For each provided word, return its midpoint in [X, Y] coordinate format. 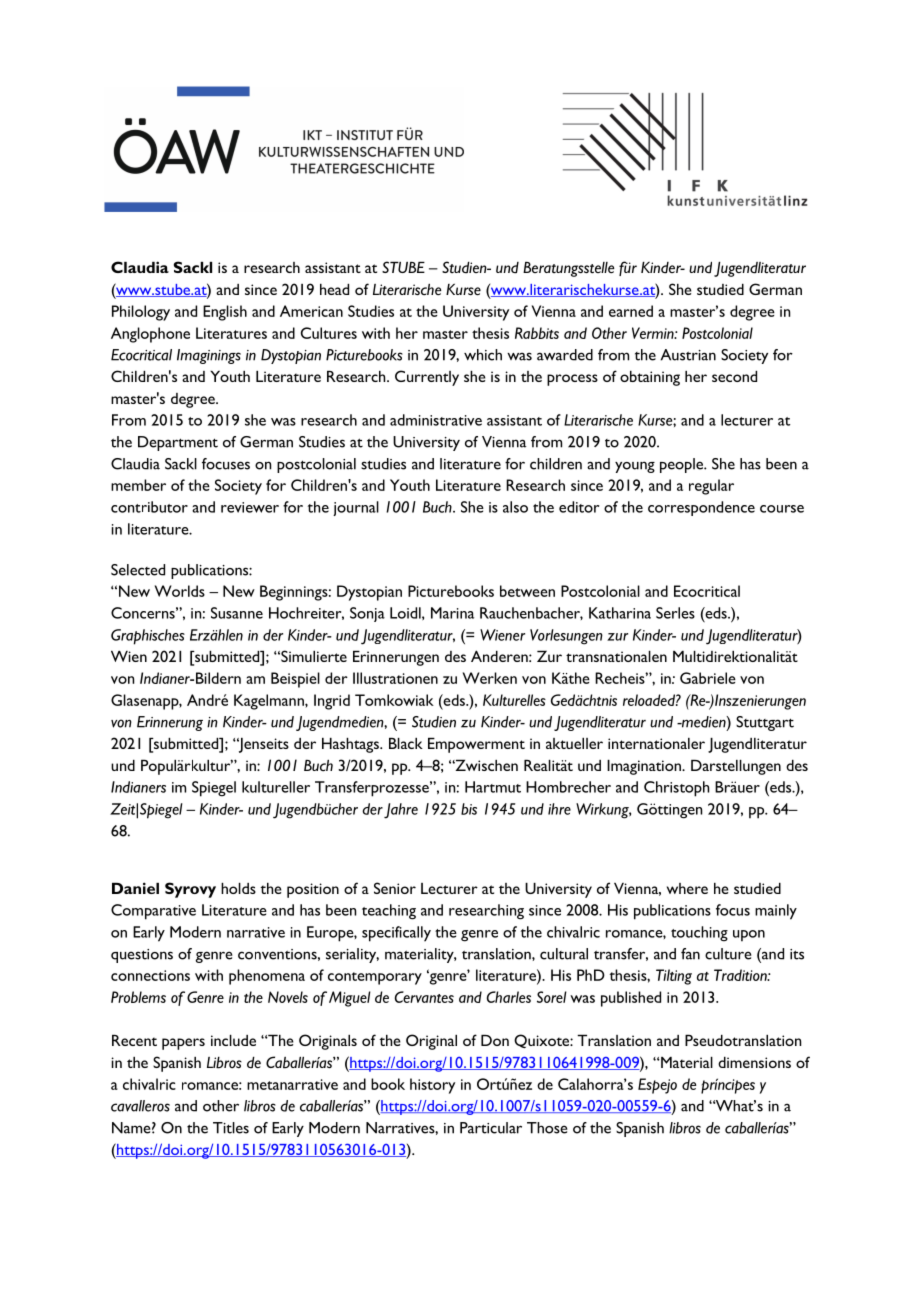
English [225, 313]
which [483, 355]
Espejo [657, 1086]
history [432, 1086]
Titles [231, 1128]
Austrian [688, 355]
